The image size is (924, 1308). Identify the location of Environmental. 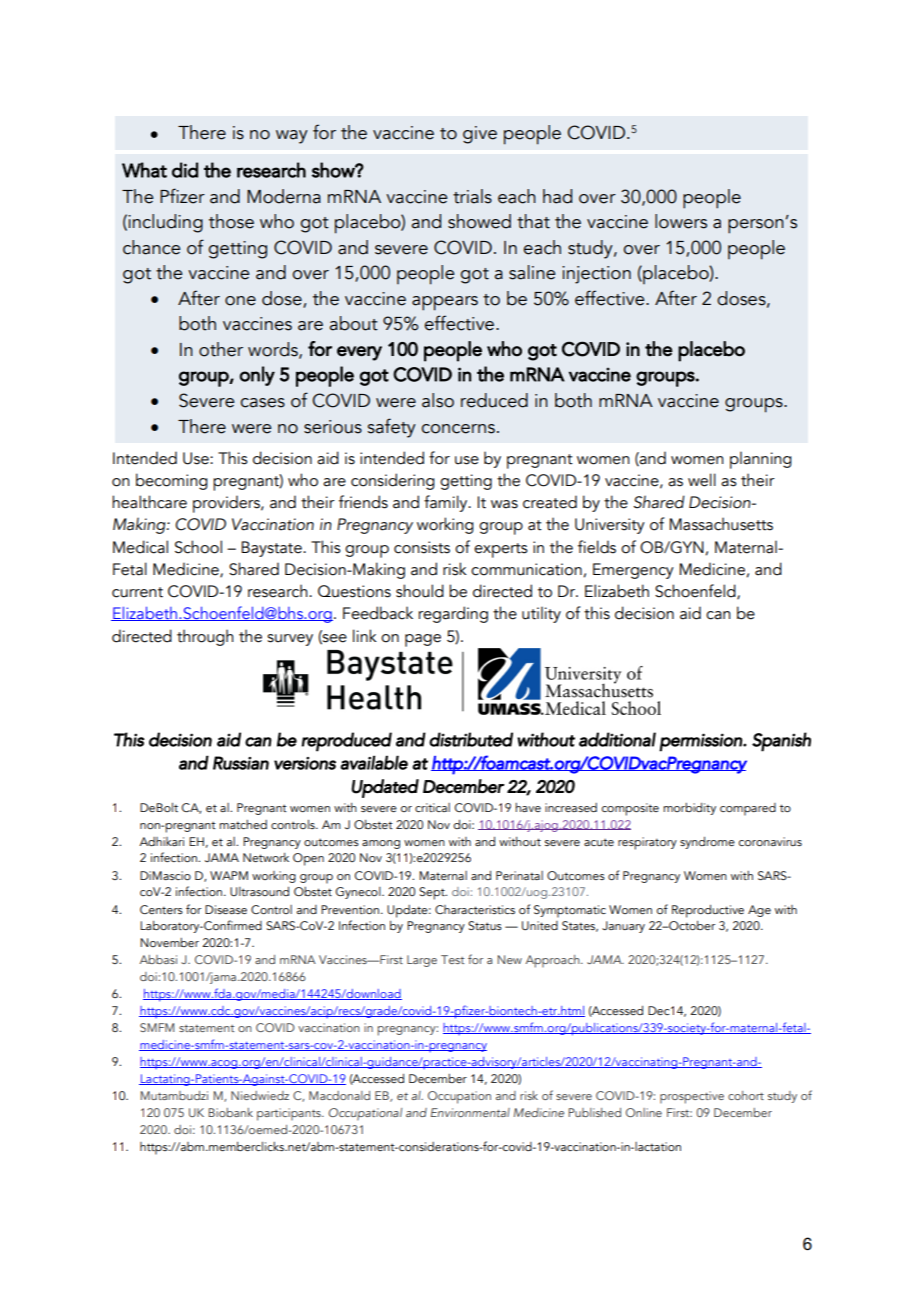
(470, 1112).
